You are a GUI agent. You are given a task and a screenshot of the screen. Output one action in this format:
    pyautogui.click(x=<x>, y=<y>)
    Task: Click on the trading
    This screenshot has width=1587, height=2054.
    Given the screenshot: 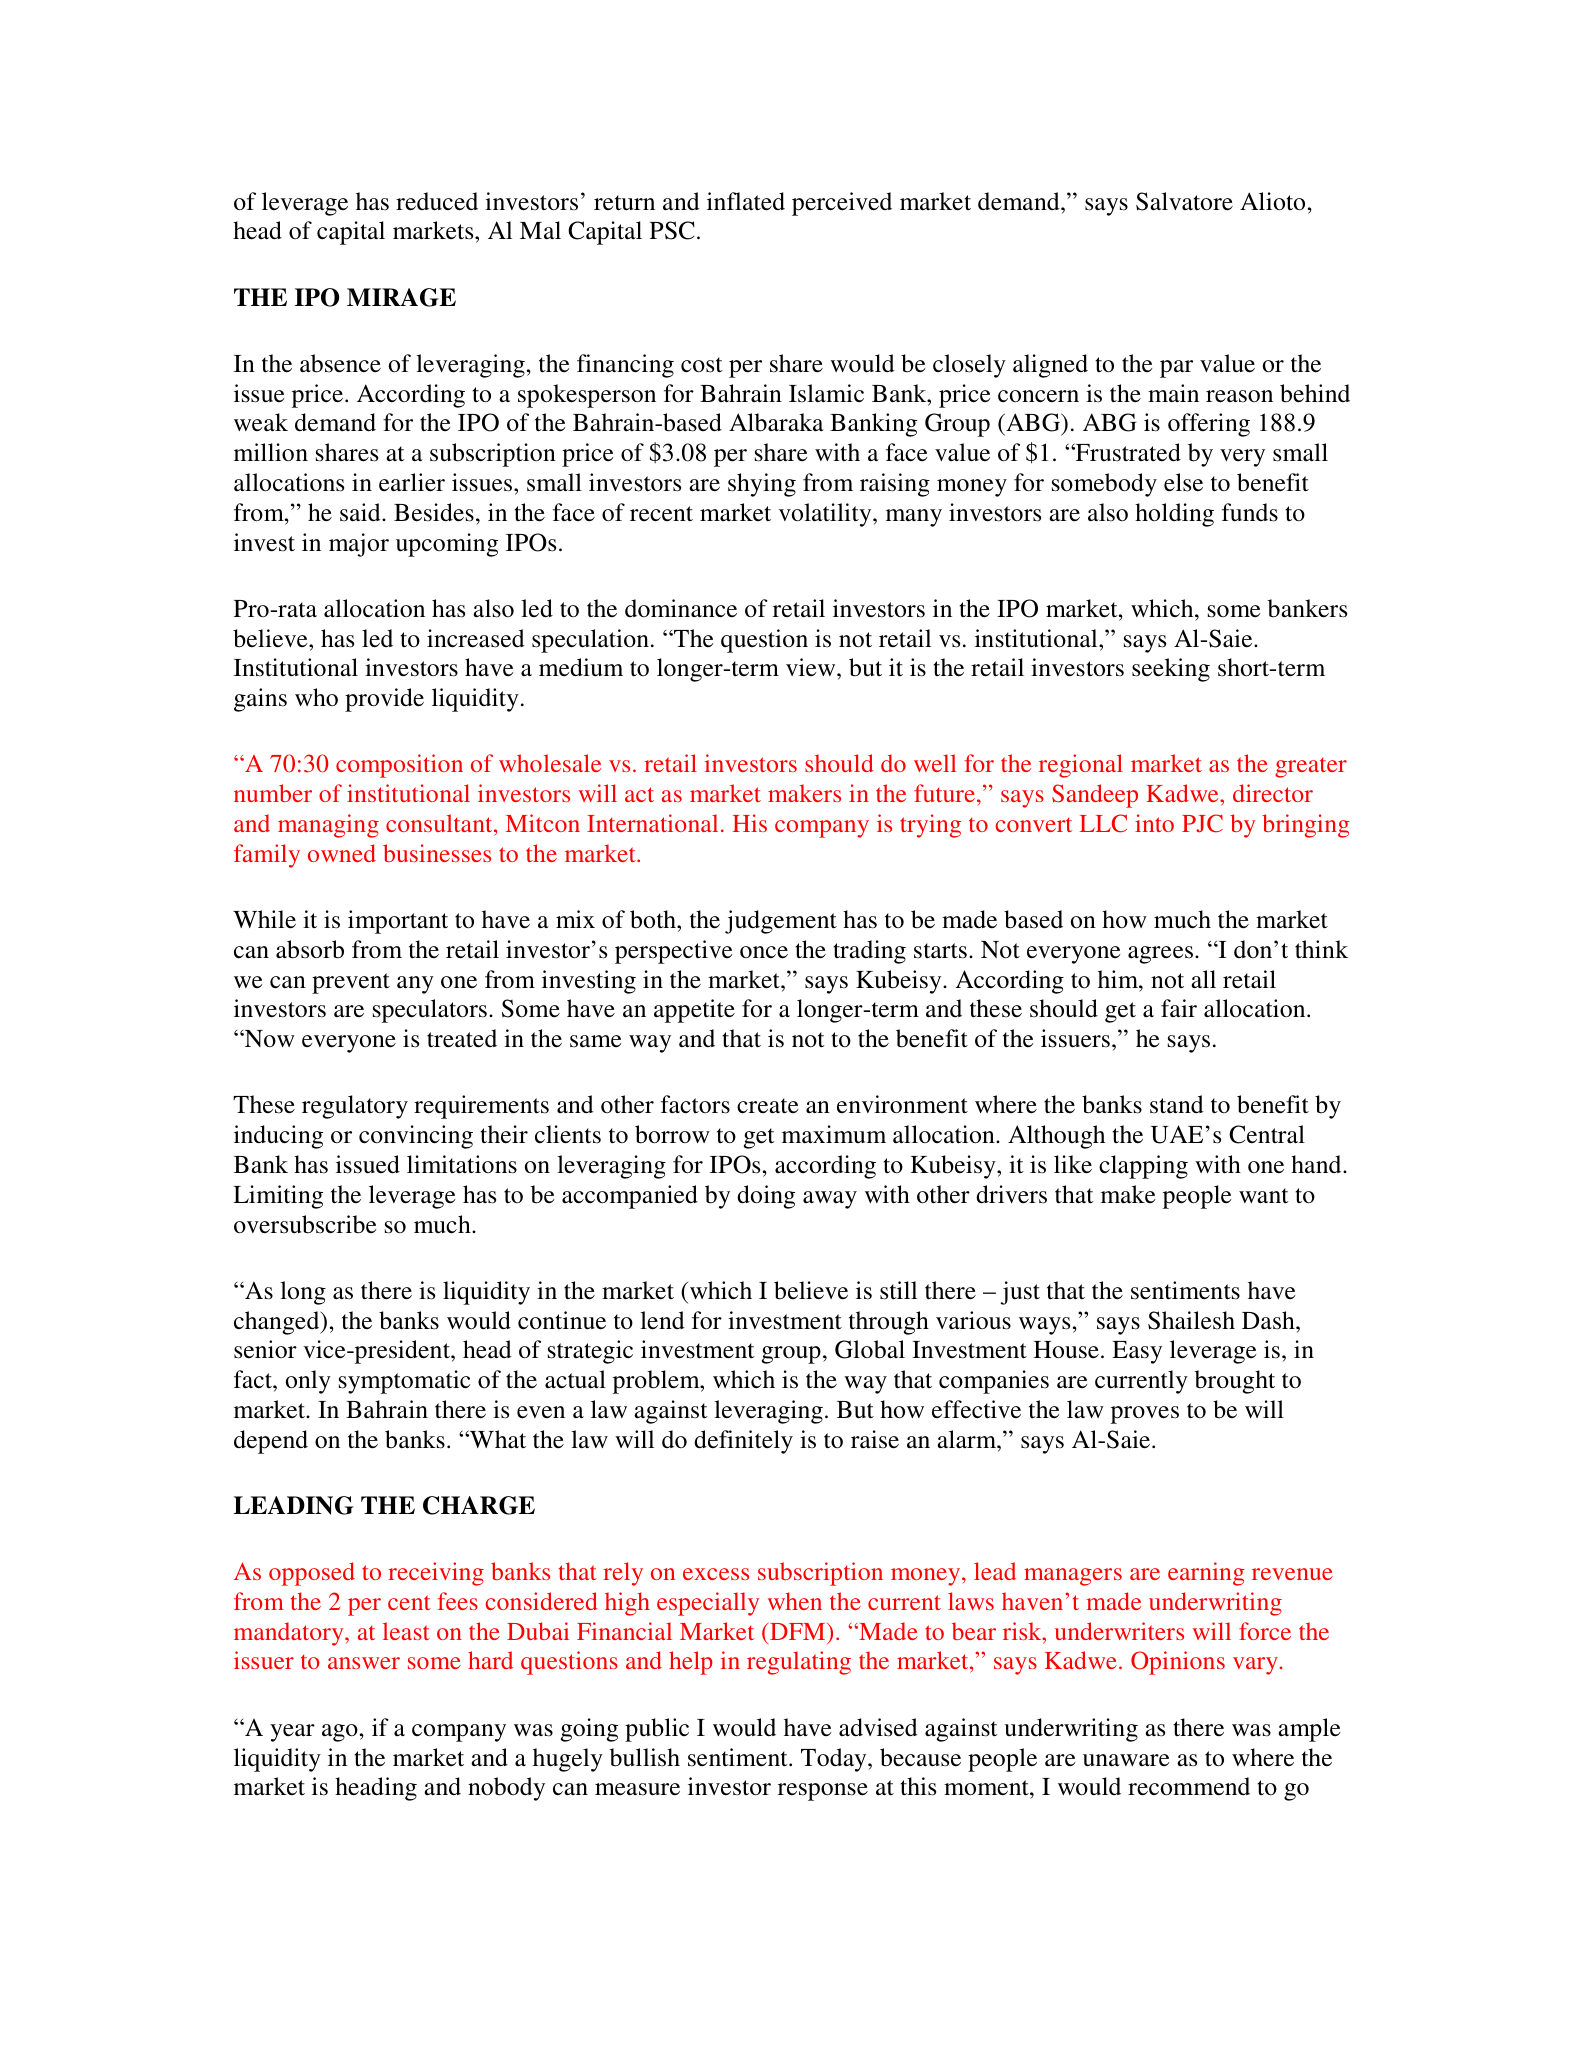 What is the action you would take?
    pyautogui.click(x=869, y=952)
